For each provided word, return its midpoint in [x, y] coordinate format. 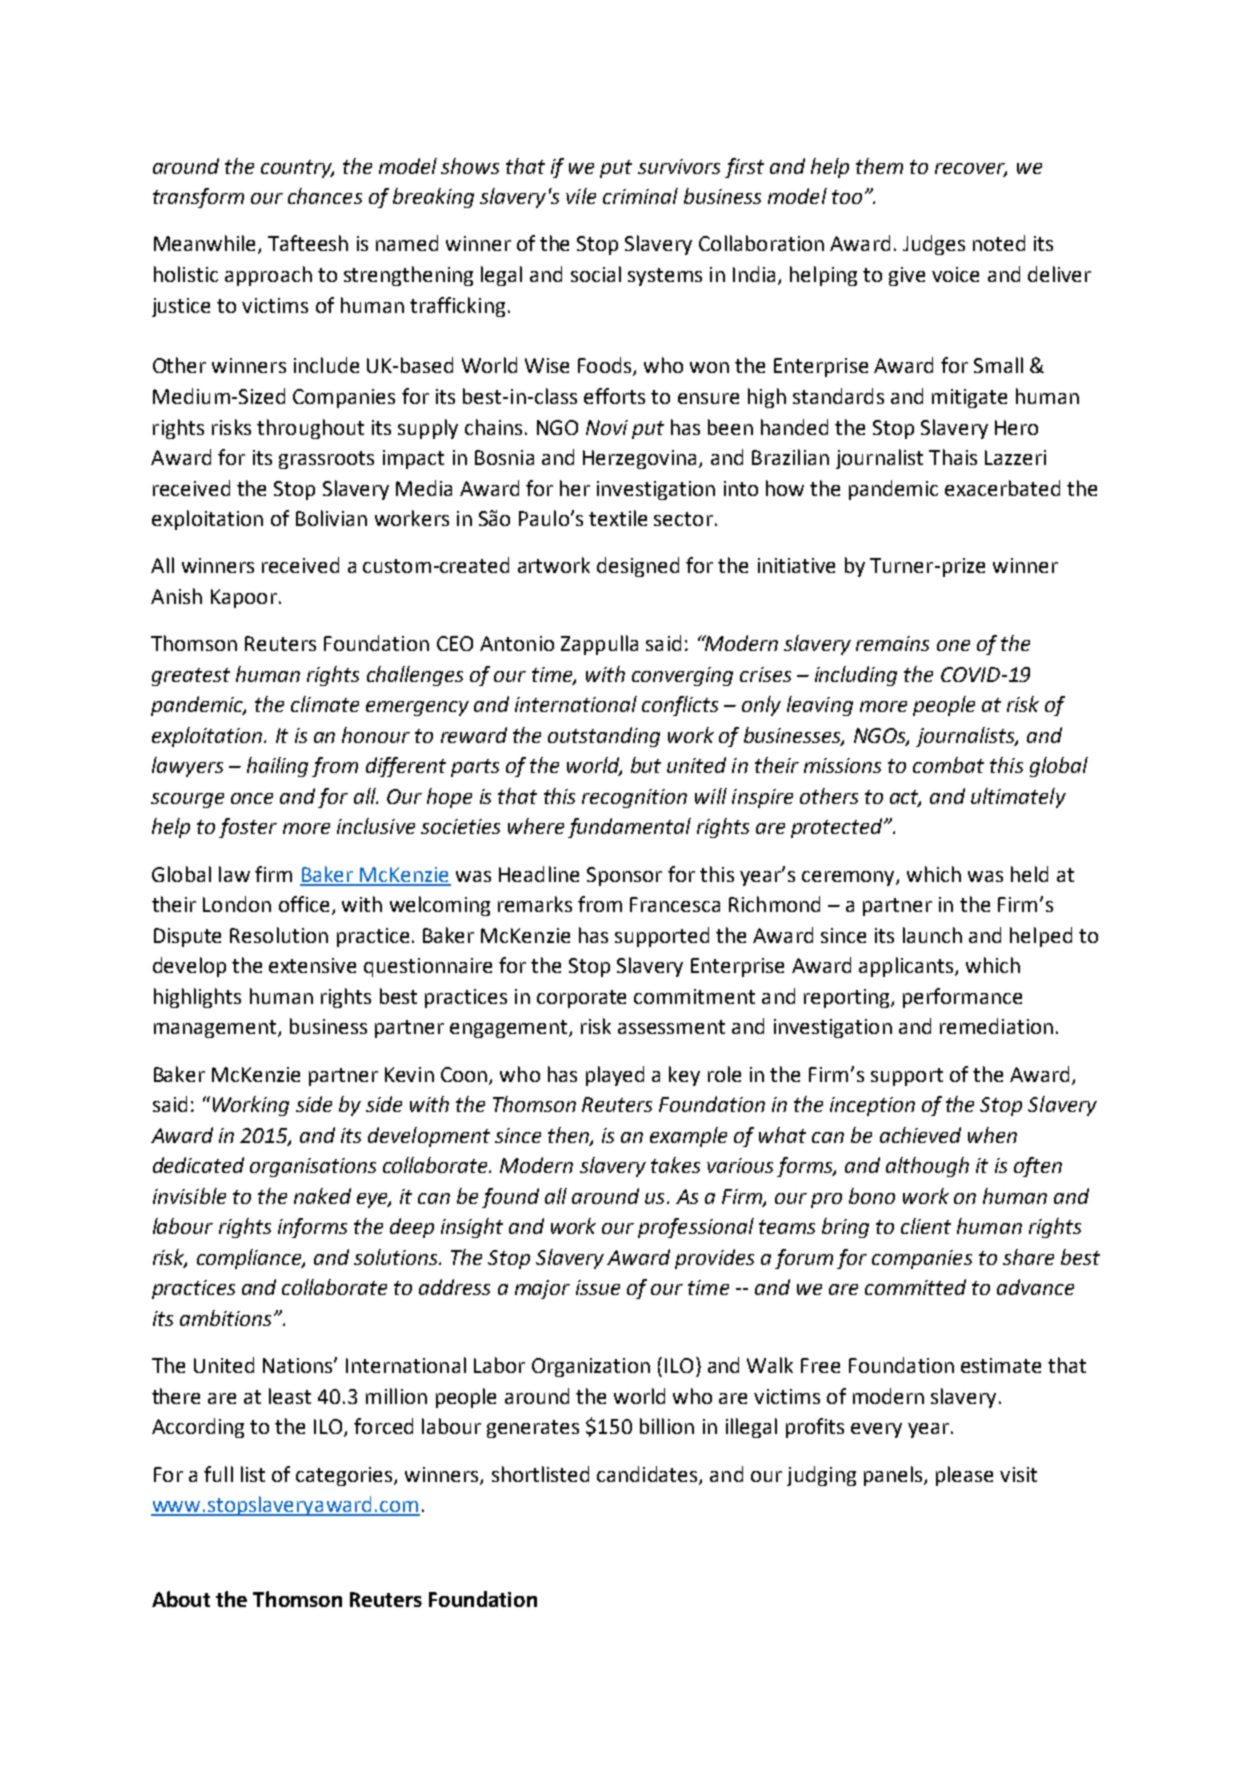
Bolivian [331, 518]
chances [325, 196]
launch [932, 935]
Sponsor [624, 876]
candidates [648, 1475]
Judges [934, 245]
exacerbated [1002, 488]
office [304, 904]
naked [322, 1196]
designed [638, 567]
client [926, 1226]
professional [696, 1228]
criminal [640, 196]
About [181, 1599]
